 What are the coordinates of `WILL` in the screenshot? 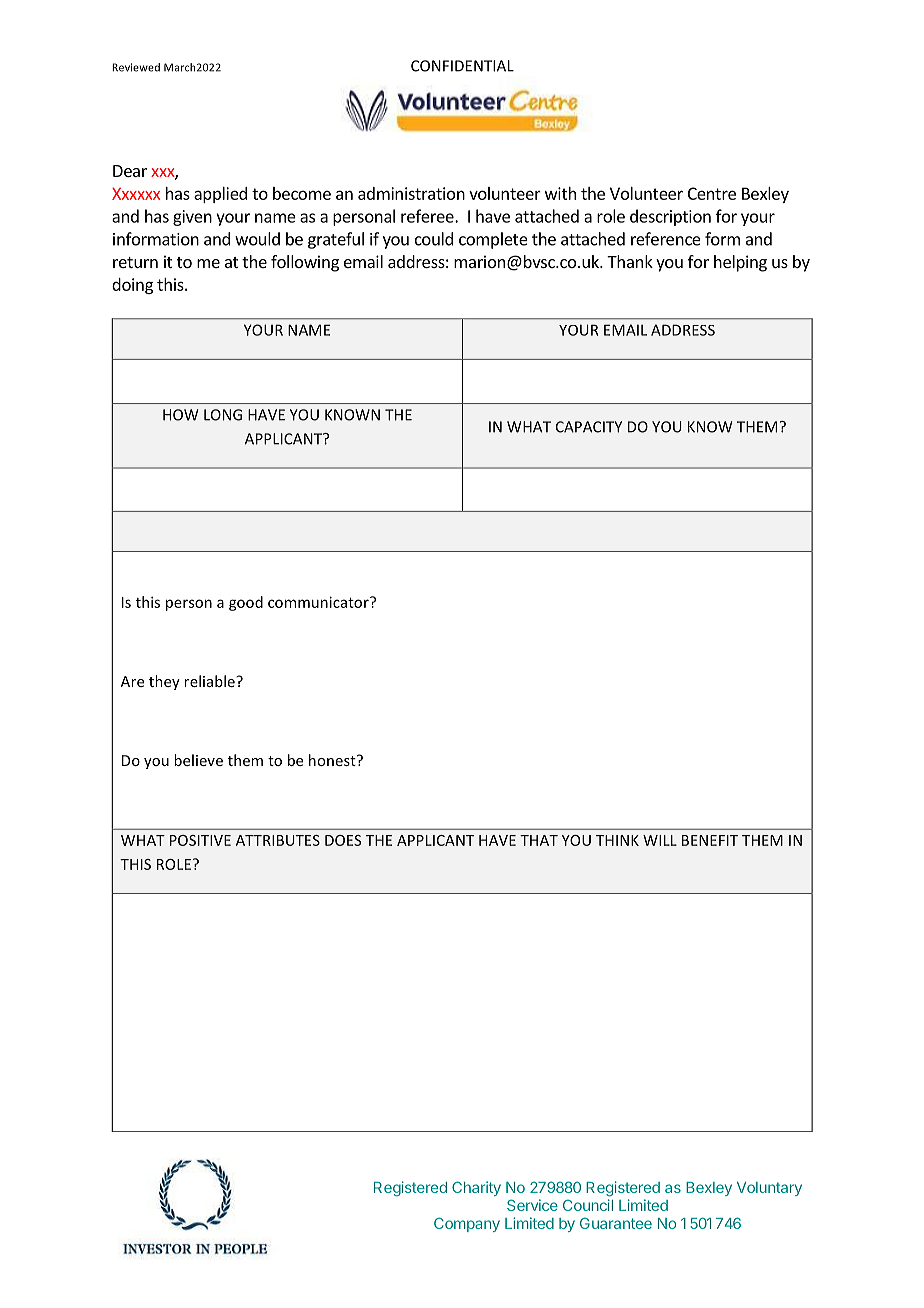 It's located at (660, 840).
